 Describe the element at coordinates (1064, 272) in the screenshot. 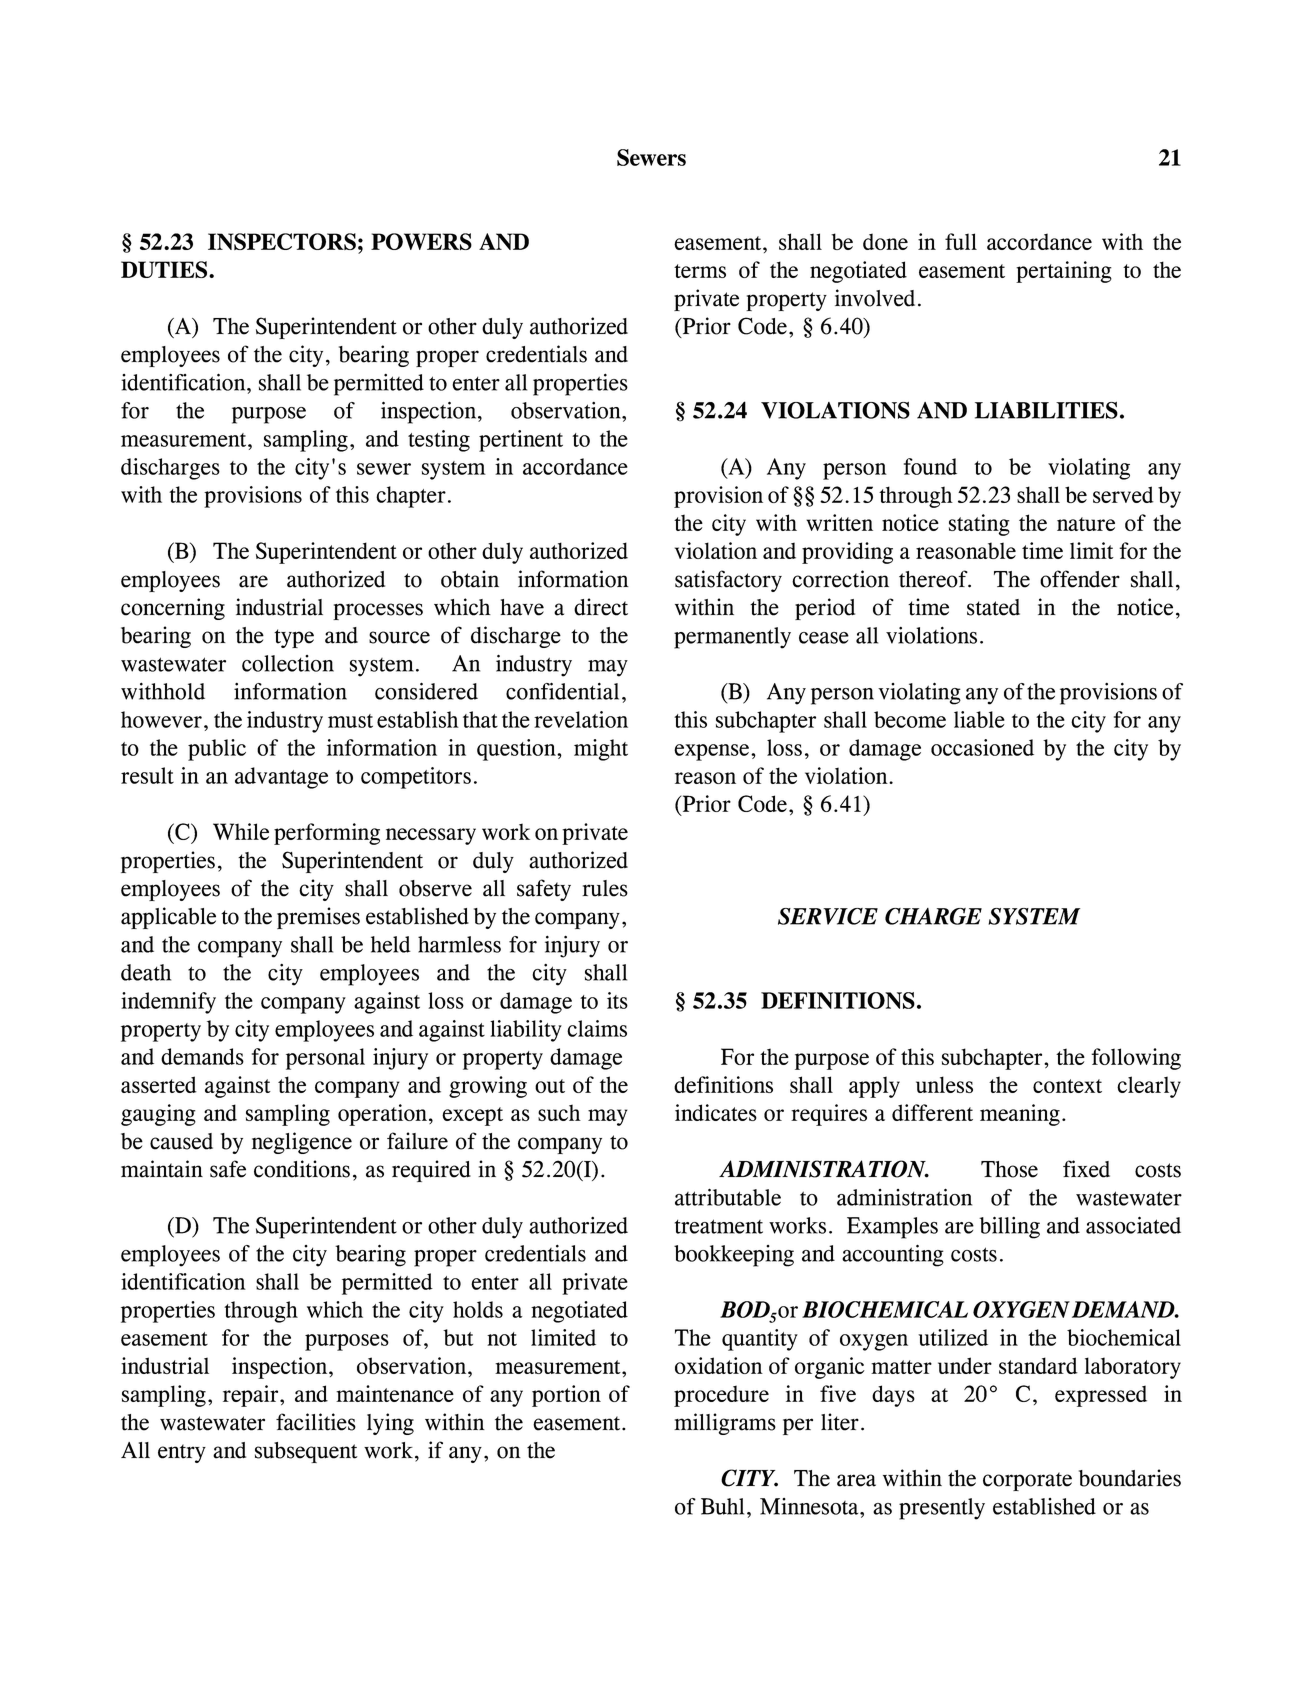

I see `pertaining` at that location.
